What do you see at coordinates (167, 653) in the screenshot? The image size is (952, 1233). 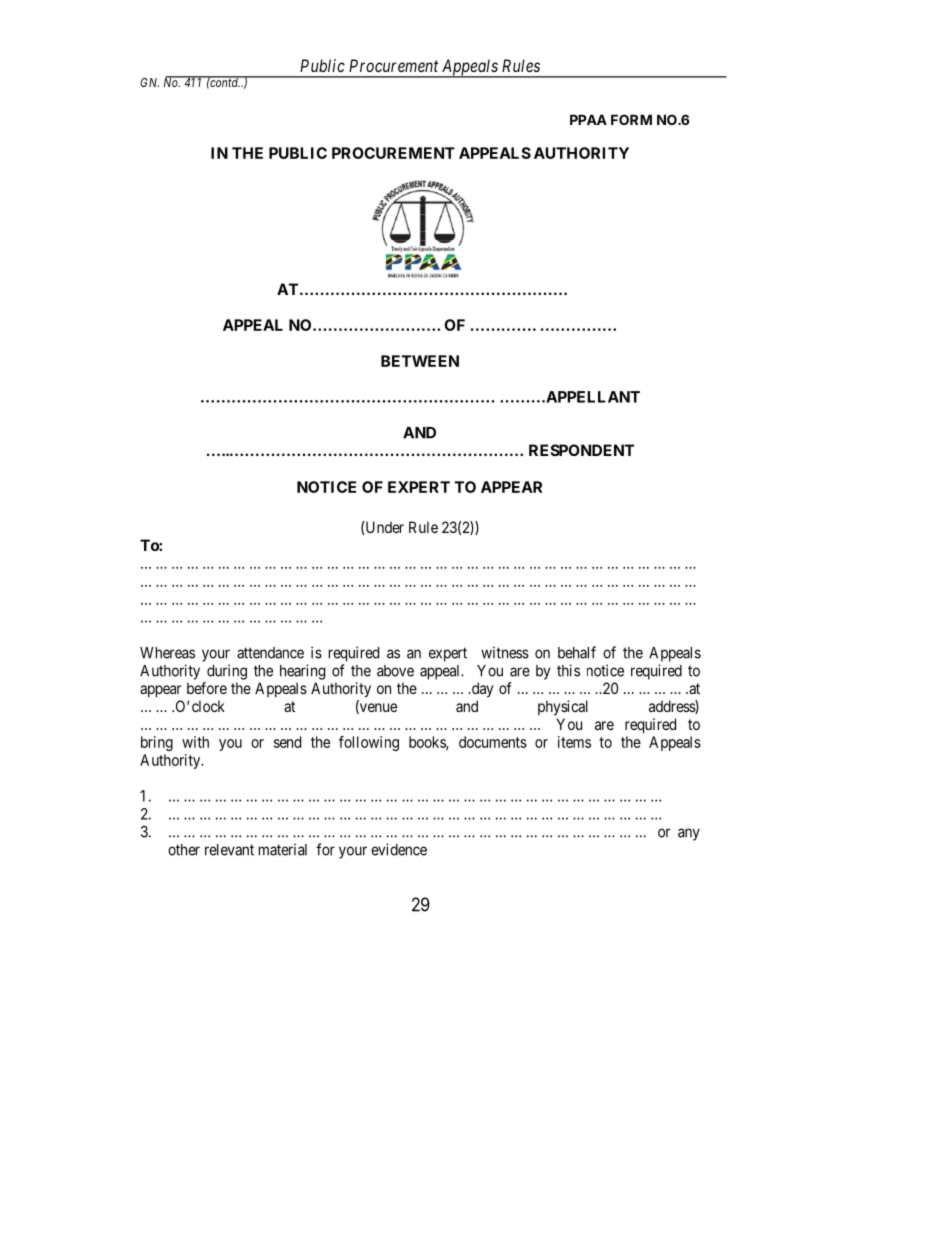 I see `Whereas` at bounding box center [167, 653].
